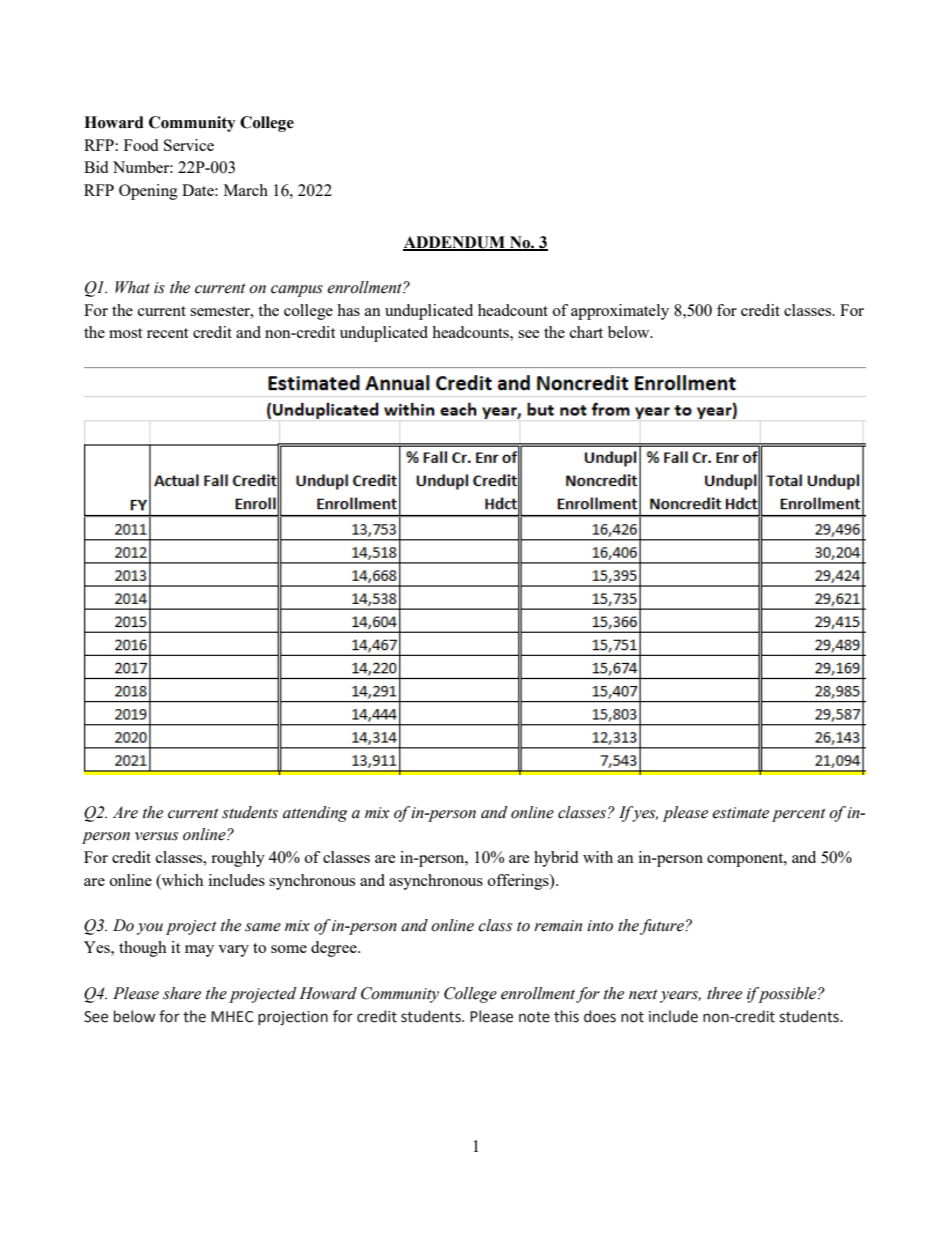  Describe the element at coordinates (586, 332) in the image. I see `chart` at that location.
